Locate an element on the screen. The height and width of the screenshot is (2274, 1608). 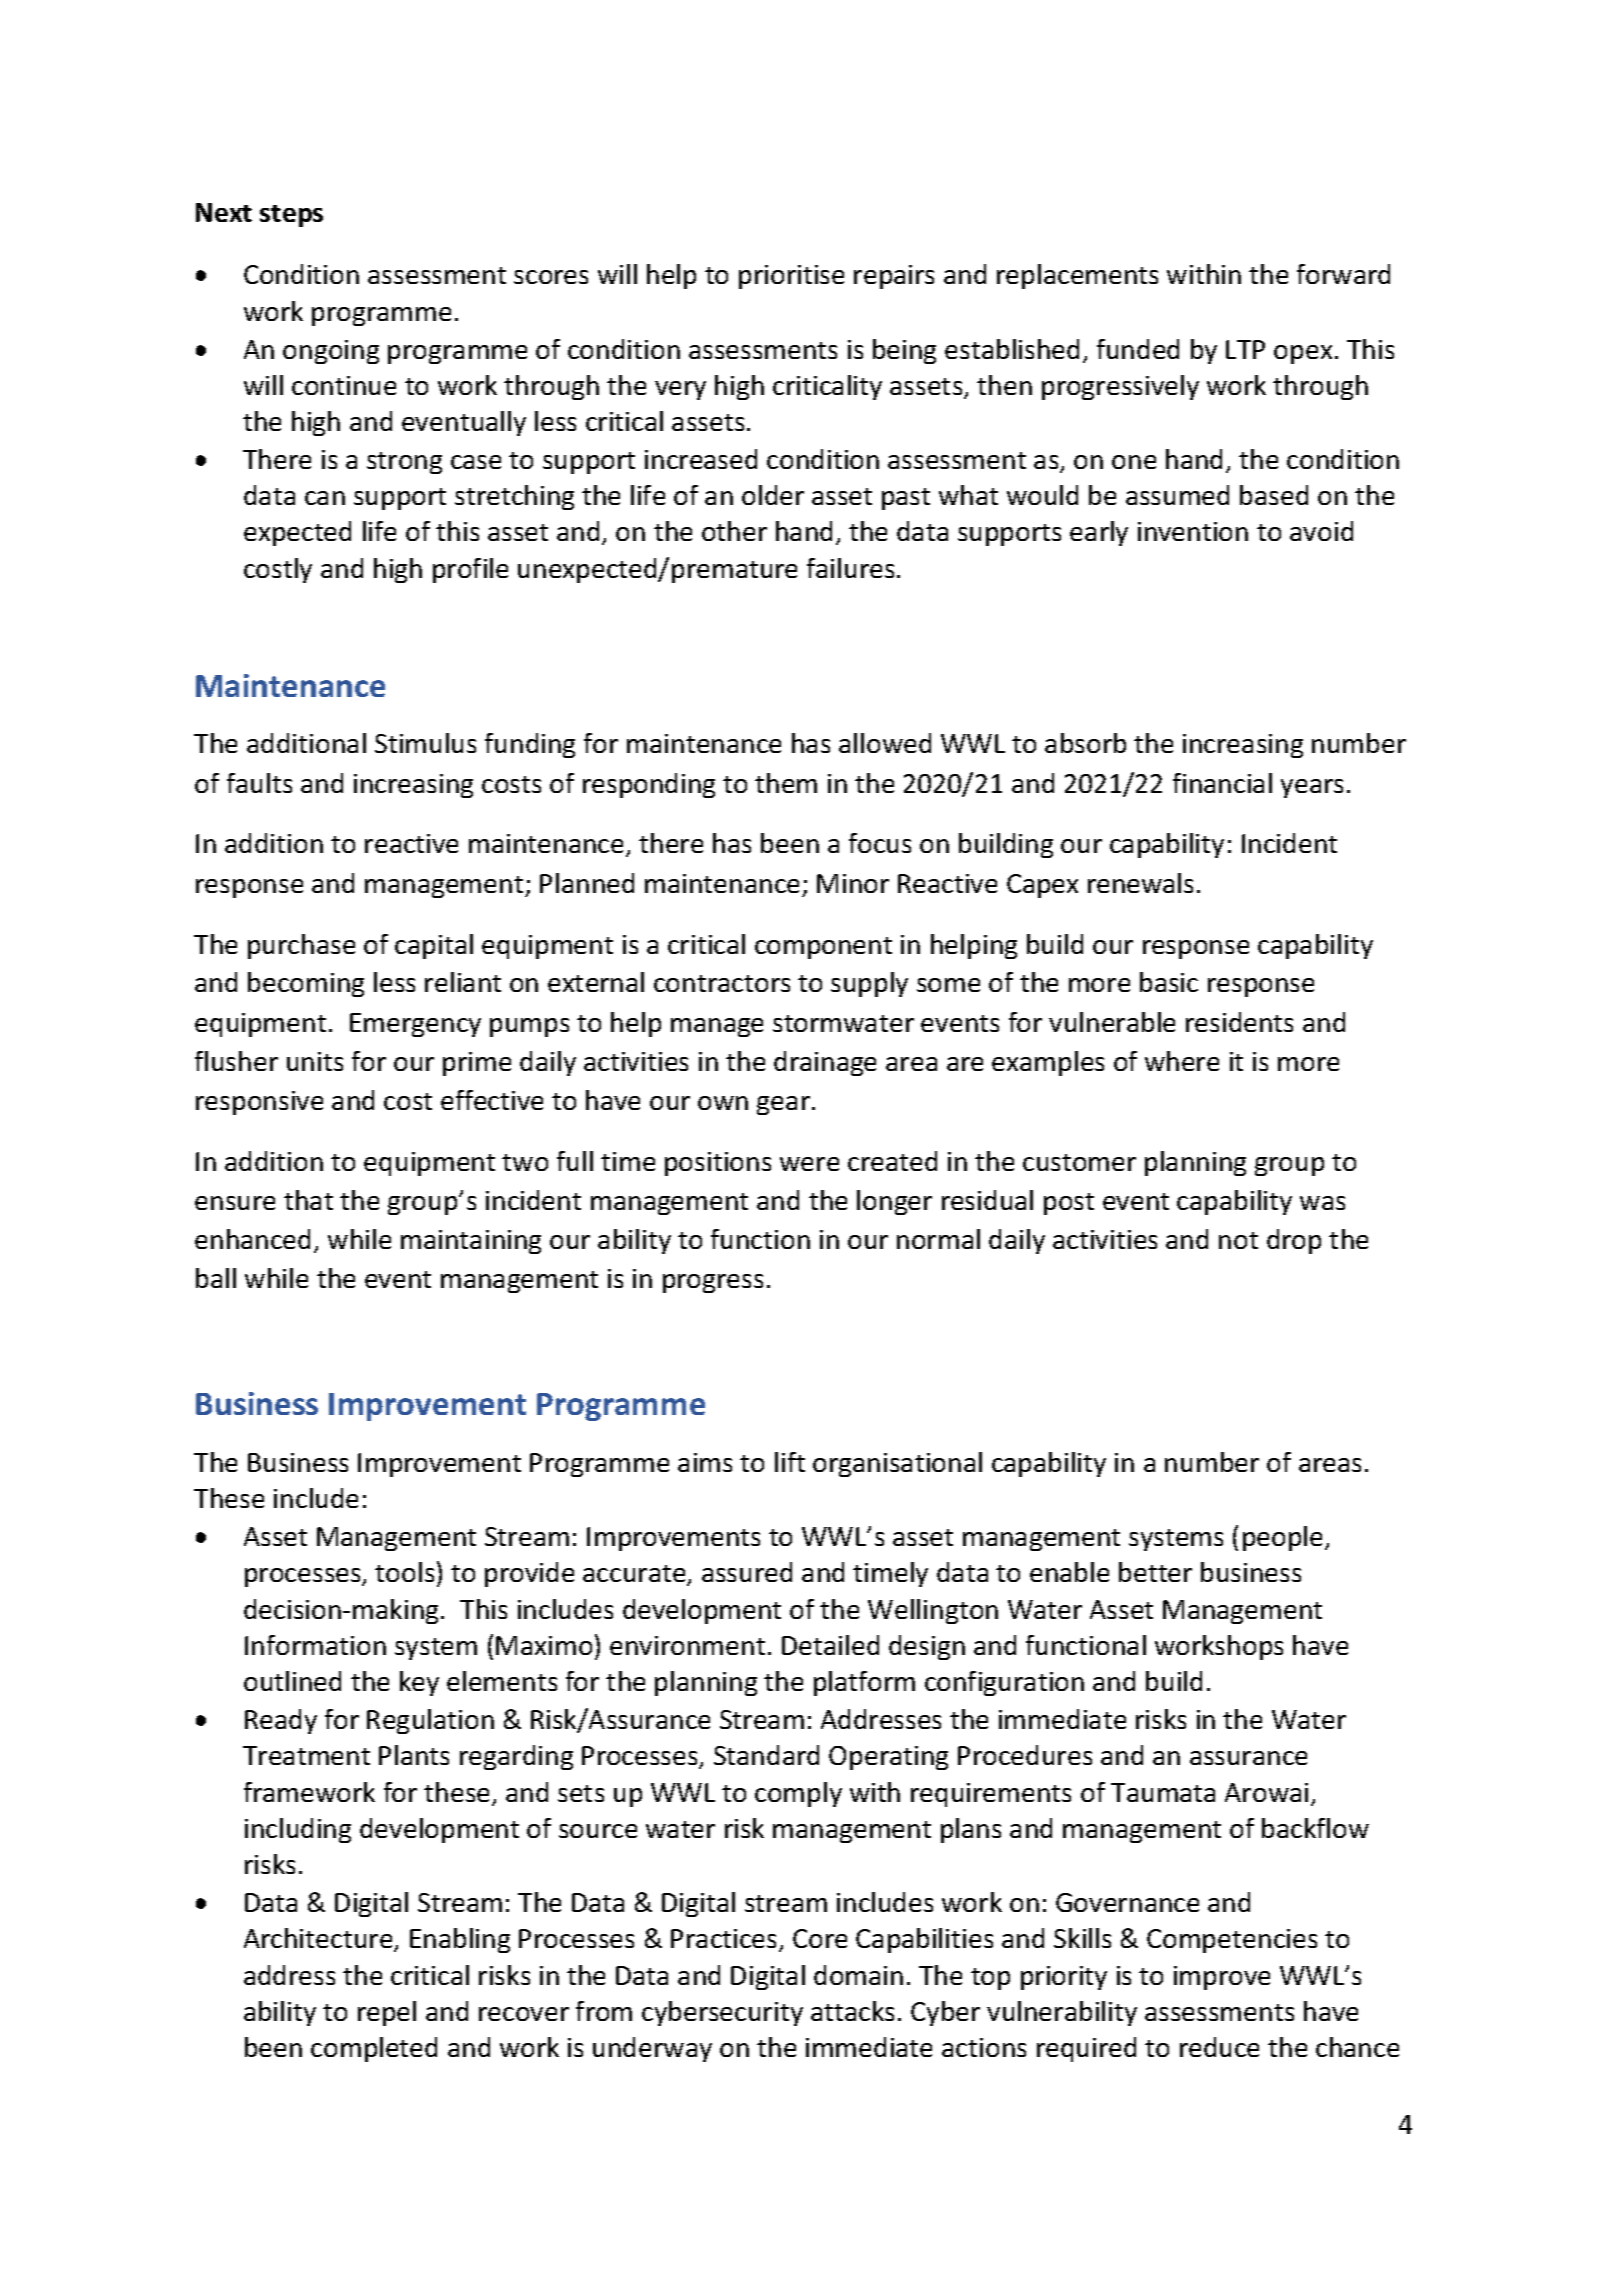
Stimulus is located at coordinates (425, 743).
